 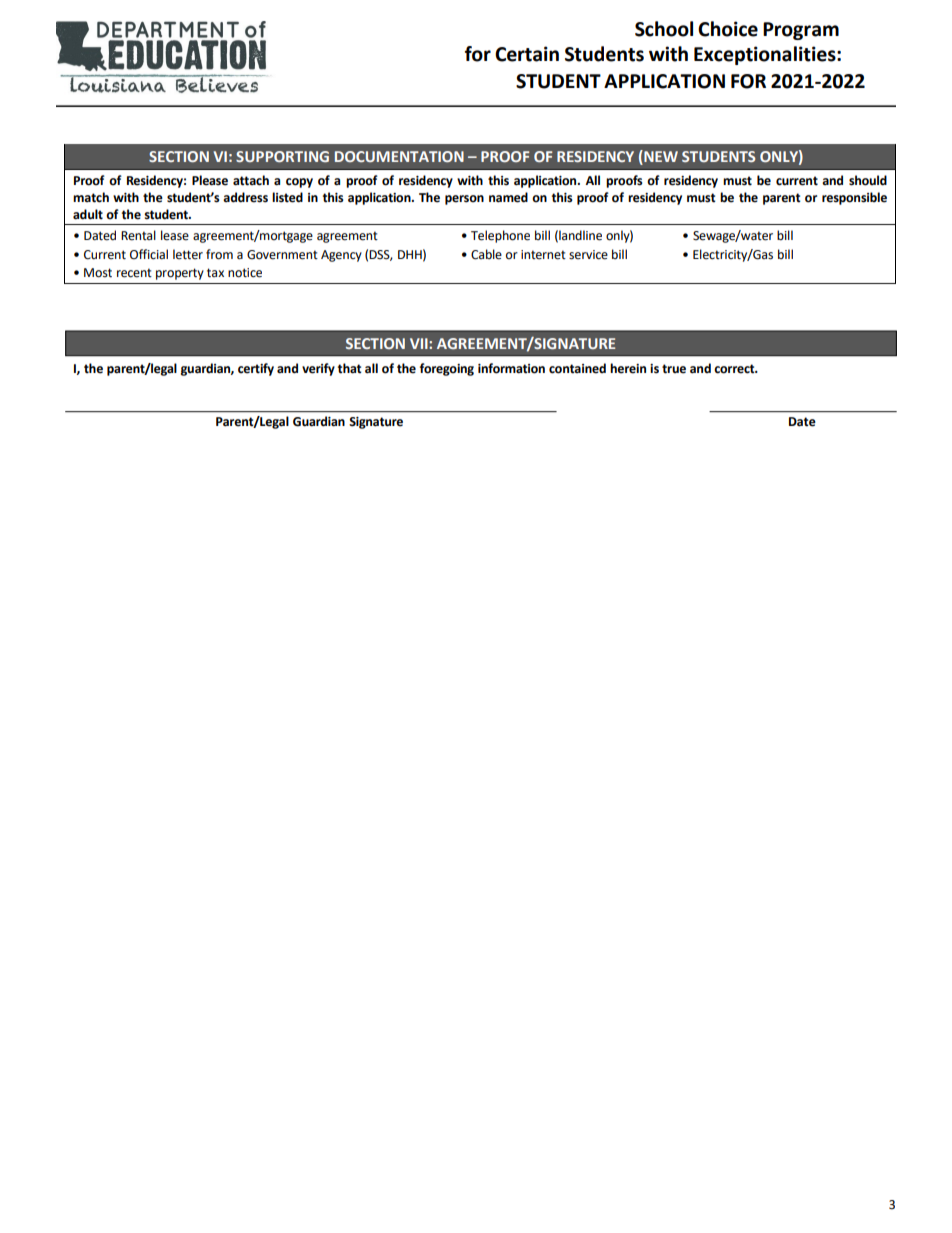 What do you see at coordinates (527, 54) in the screenshot?
I see `Certain` at bounding box center [527, 54].
